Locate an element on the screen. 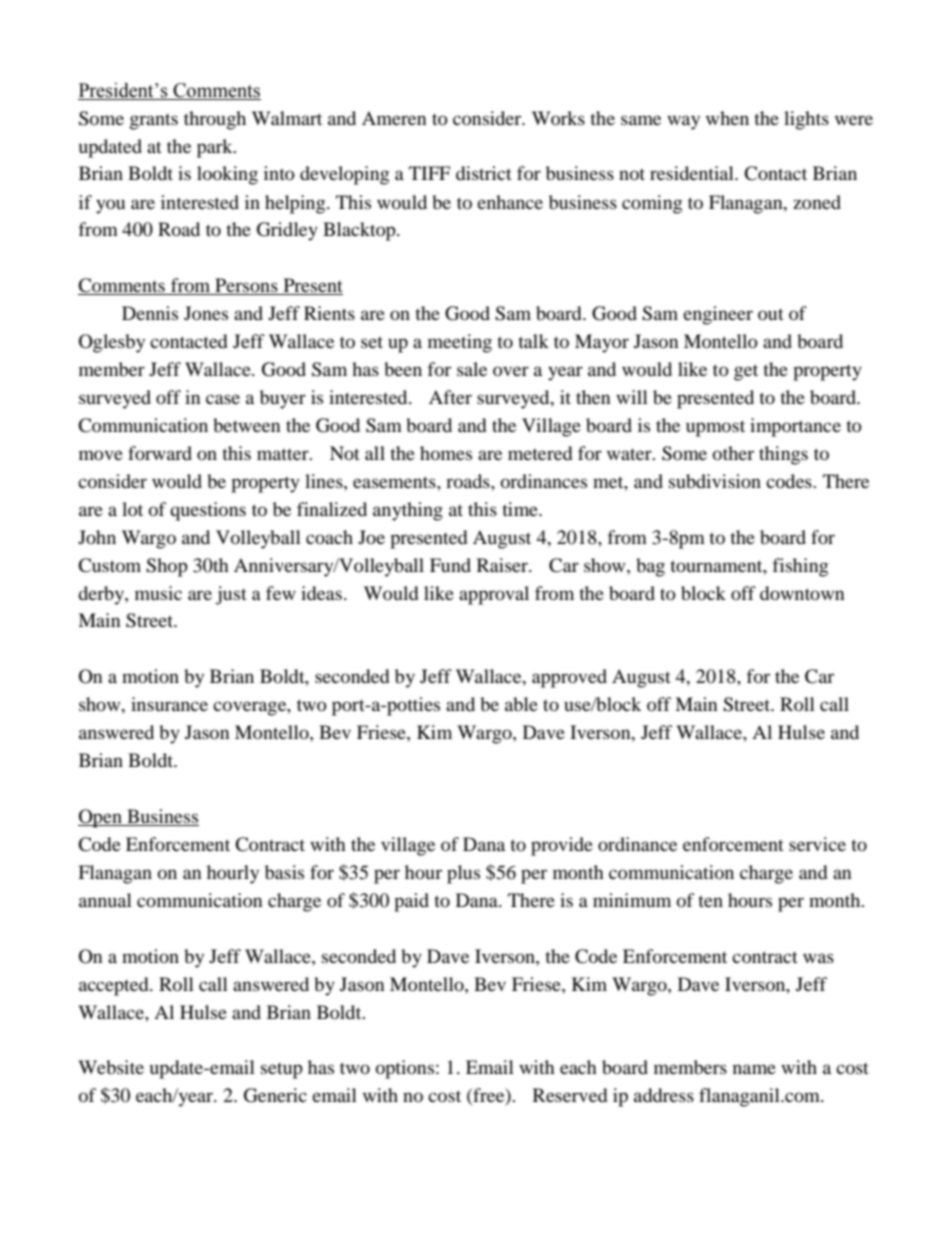 Image resolution: width=952 pixels, height=1233 pixels. address is located at coordinates (664, 1095).
